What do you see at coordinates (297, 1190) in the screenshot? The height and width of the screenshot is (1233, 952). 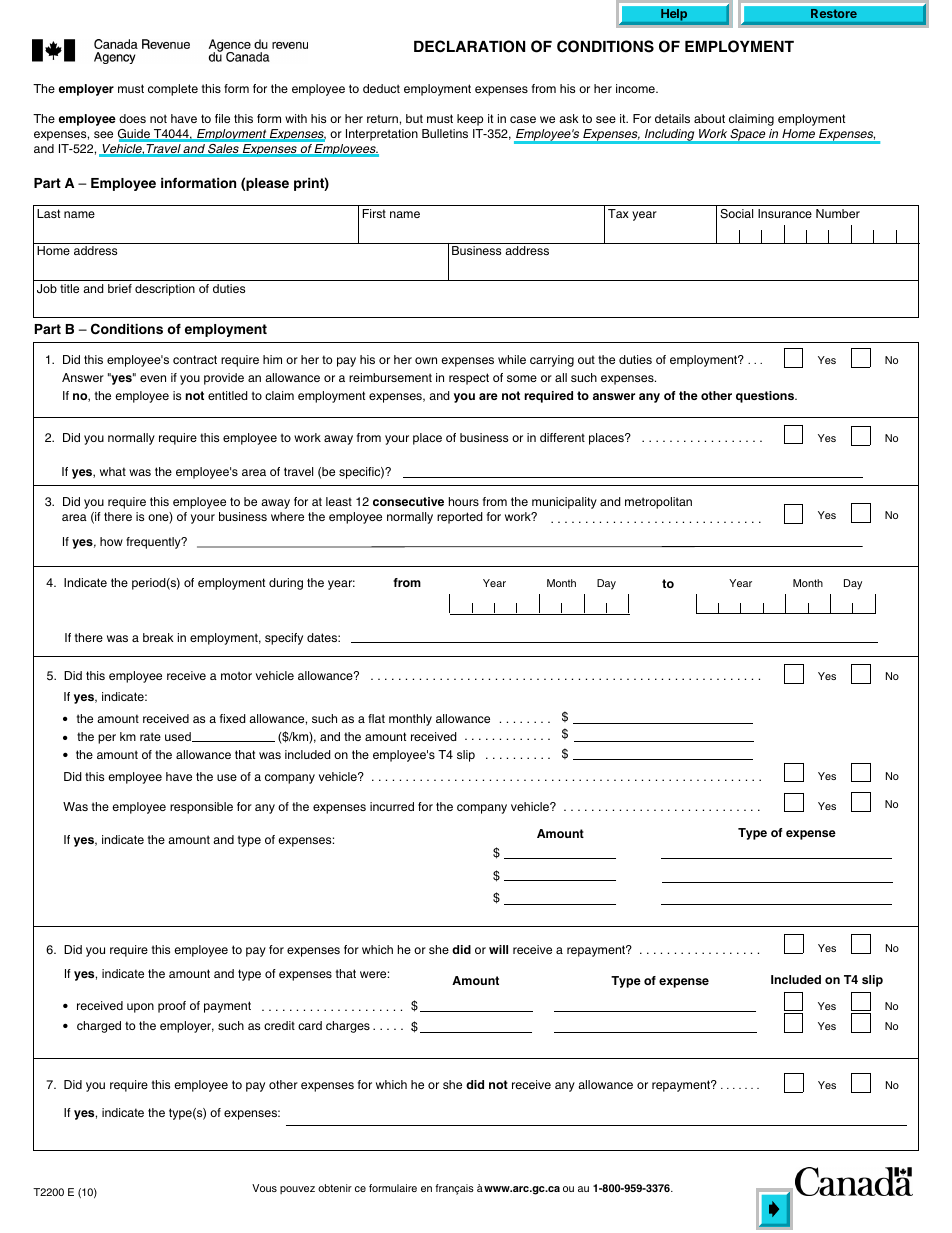 I see `pouvez` at bounding box center [297, 1190].
